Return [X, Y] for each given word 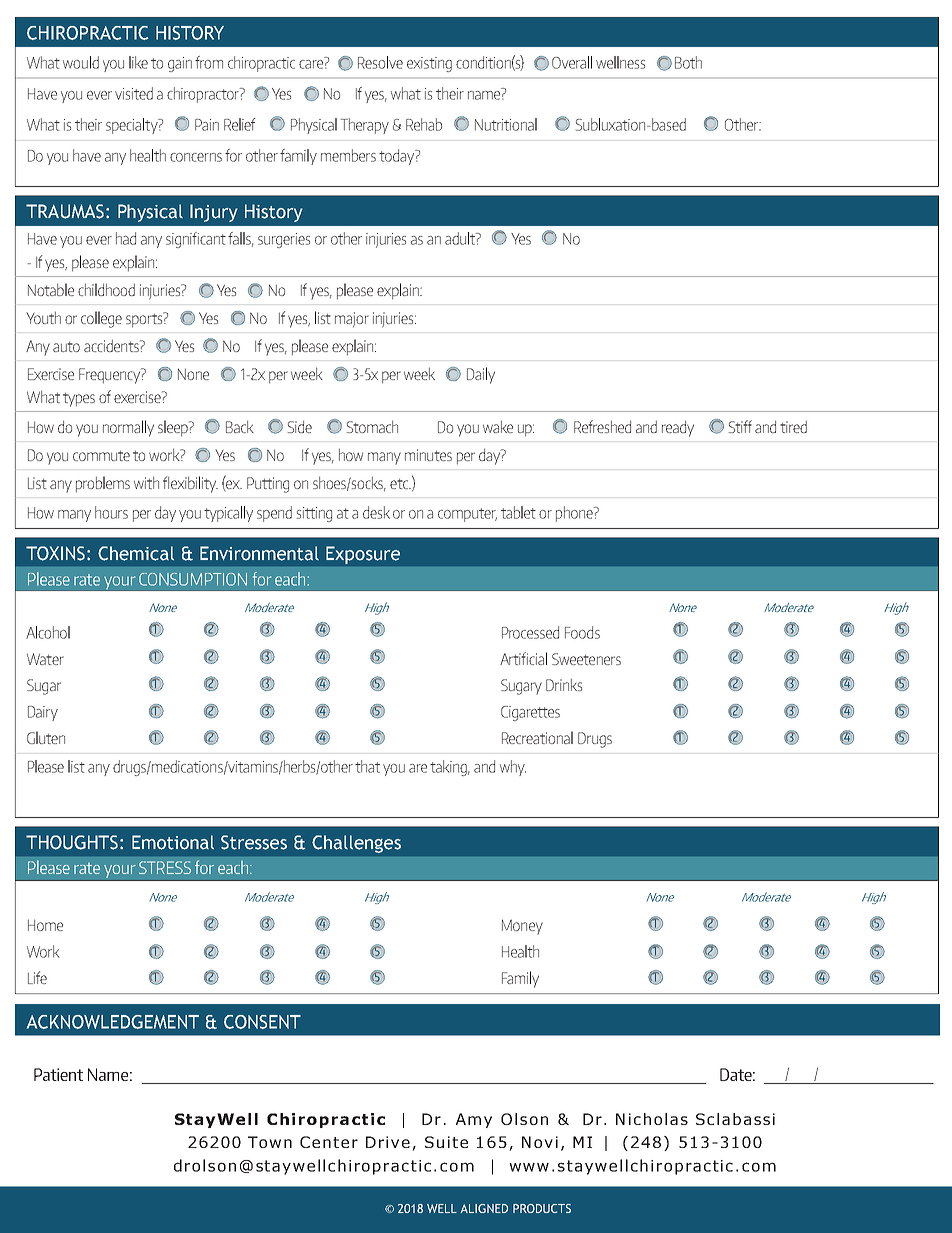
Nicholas [652, 1119]
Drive [388, 1142]
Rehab [424, 124]
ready [678, 428]
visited [134, 93]
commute [101, 455]
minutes [428, 455]
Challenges [356, 844]
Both [688, 62]
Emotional [173, 842]
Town [270, 1142]
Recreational [537, 737]
